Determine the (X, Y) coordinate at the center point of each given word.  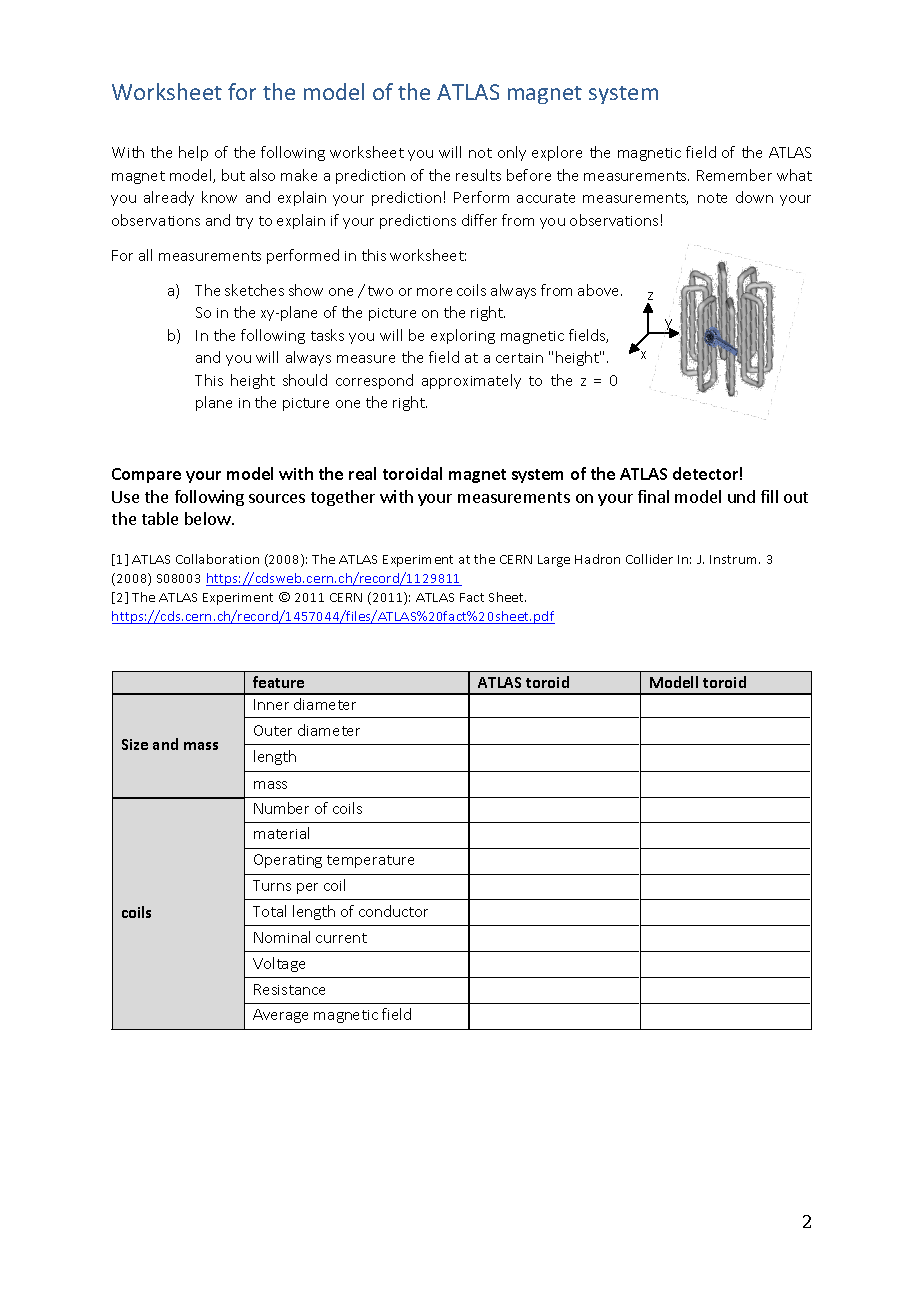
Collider (649, 559)
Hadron (597, 559)
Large (554, 561)
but (233, 175)
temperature (370, 861)
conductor (393, 911)
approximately (471, 381)
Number (281, 808)
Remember (734, 175)
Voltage (279, 964)
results (478, 175)
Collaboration (217, 559)
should (305, 380)
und (741, 496)
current (341, 938)
